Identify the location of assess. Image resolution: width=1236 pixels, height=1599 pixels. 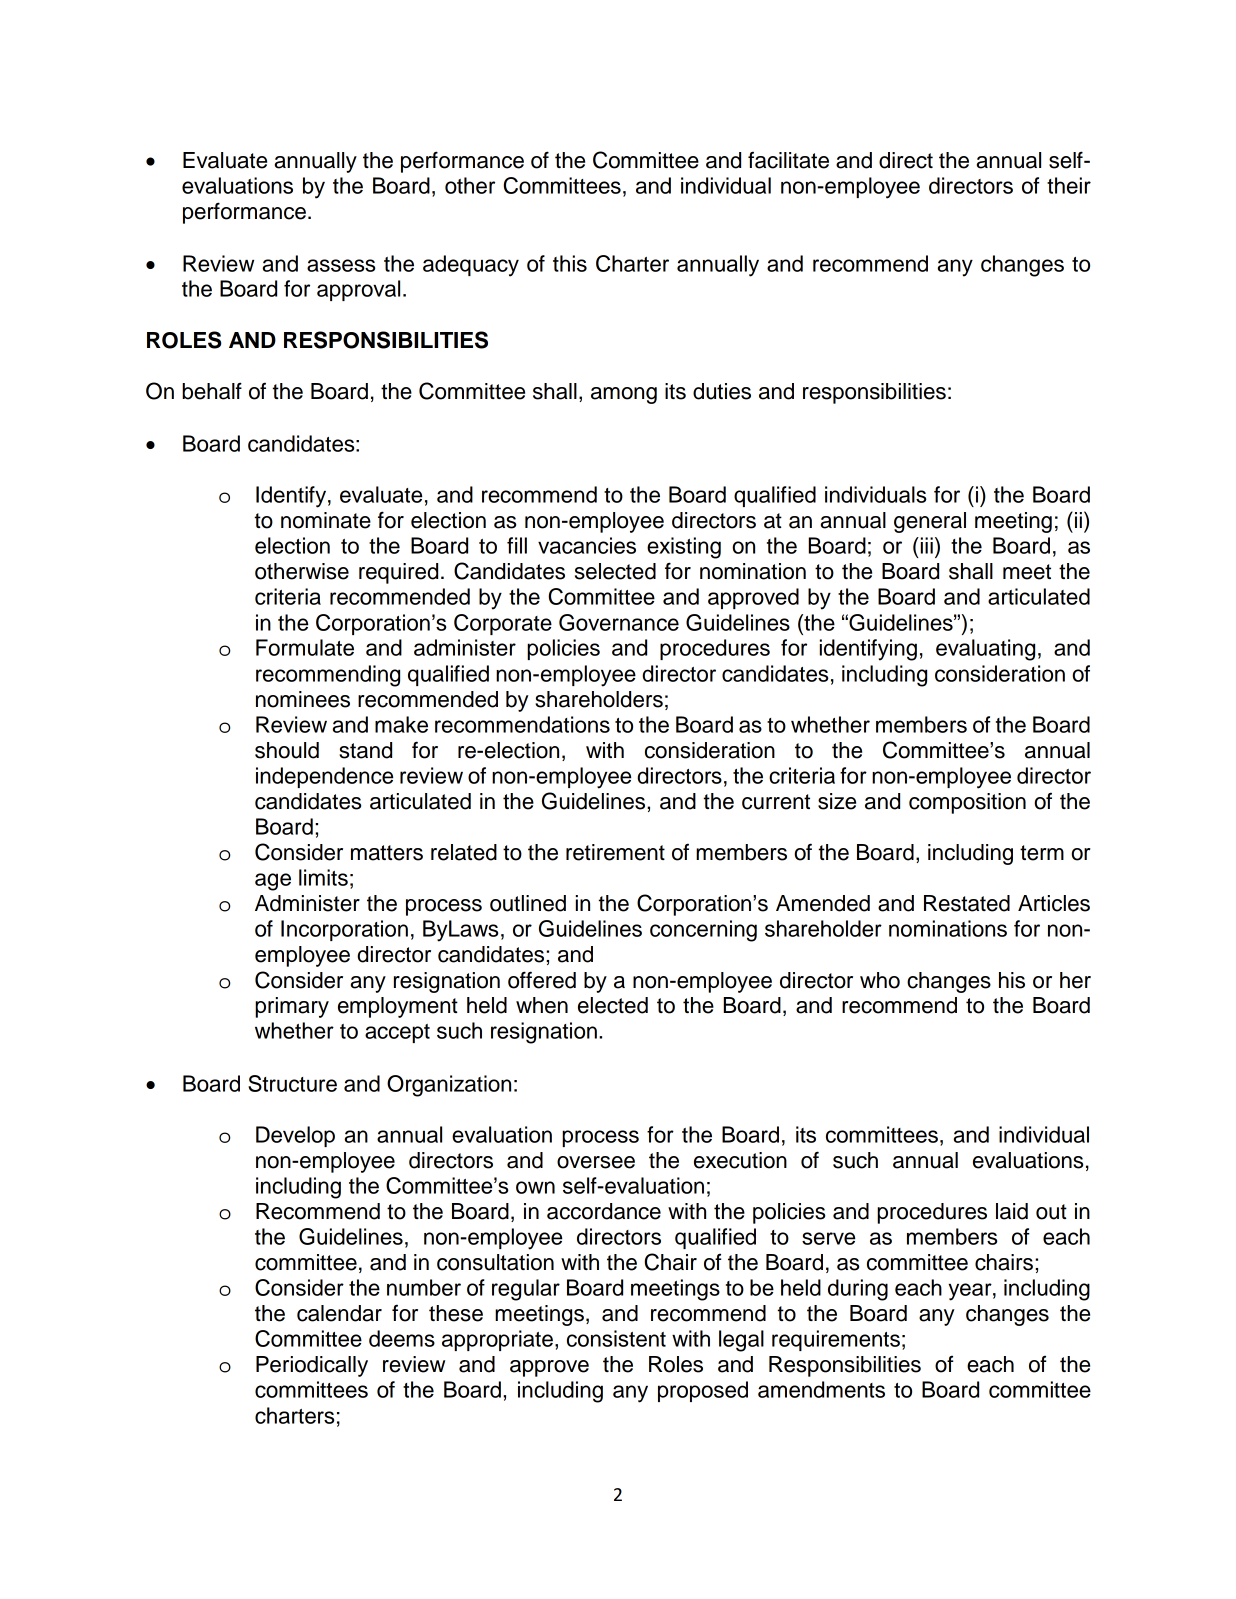
(341, 265).
